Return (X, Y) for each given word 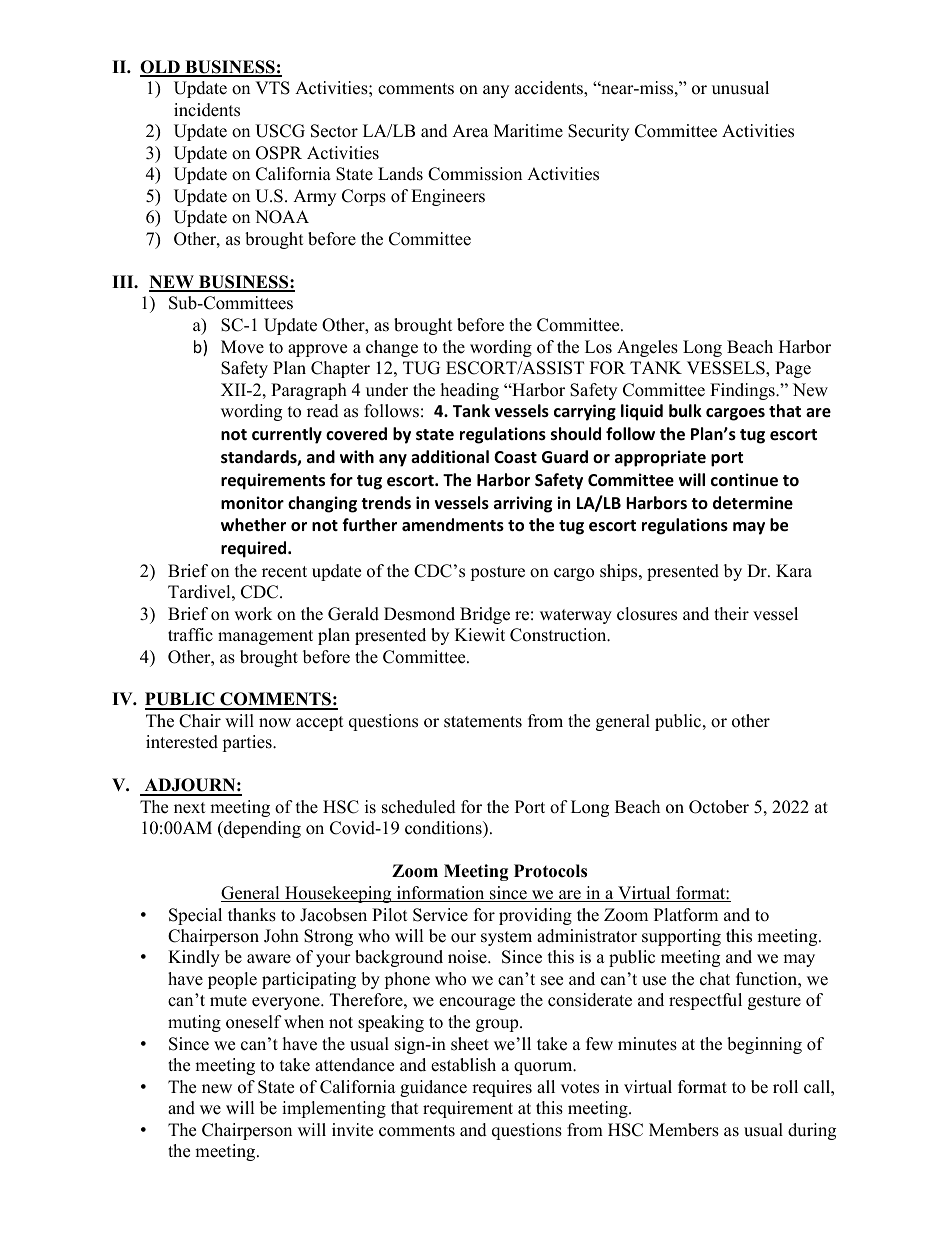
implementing (334, 1109)
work (253, 614)
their (731, 614)
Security (598, 132)
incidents (207, 110)
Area (470, 131)
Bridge (485, 615)
